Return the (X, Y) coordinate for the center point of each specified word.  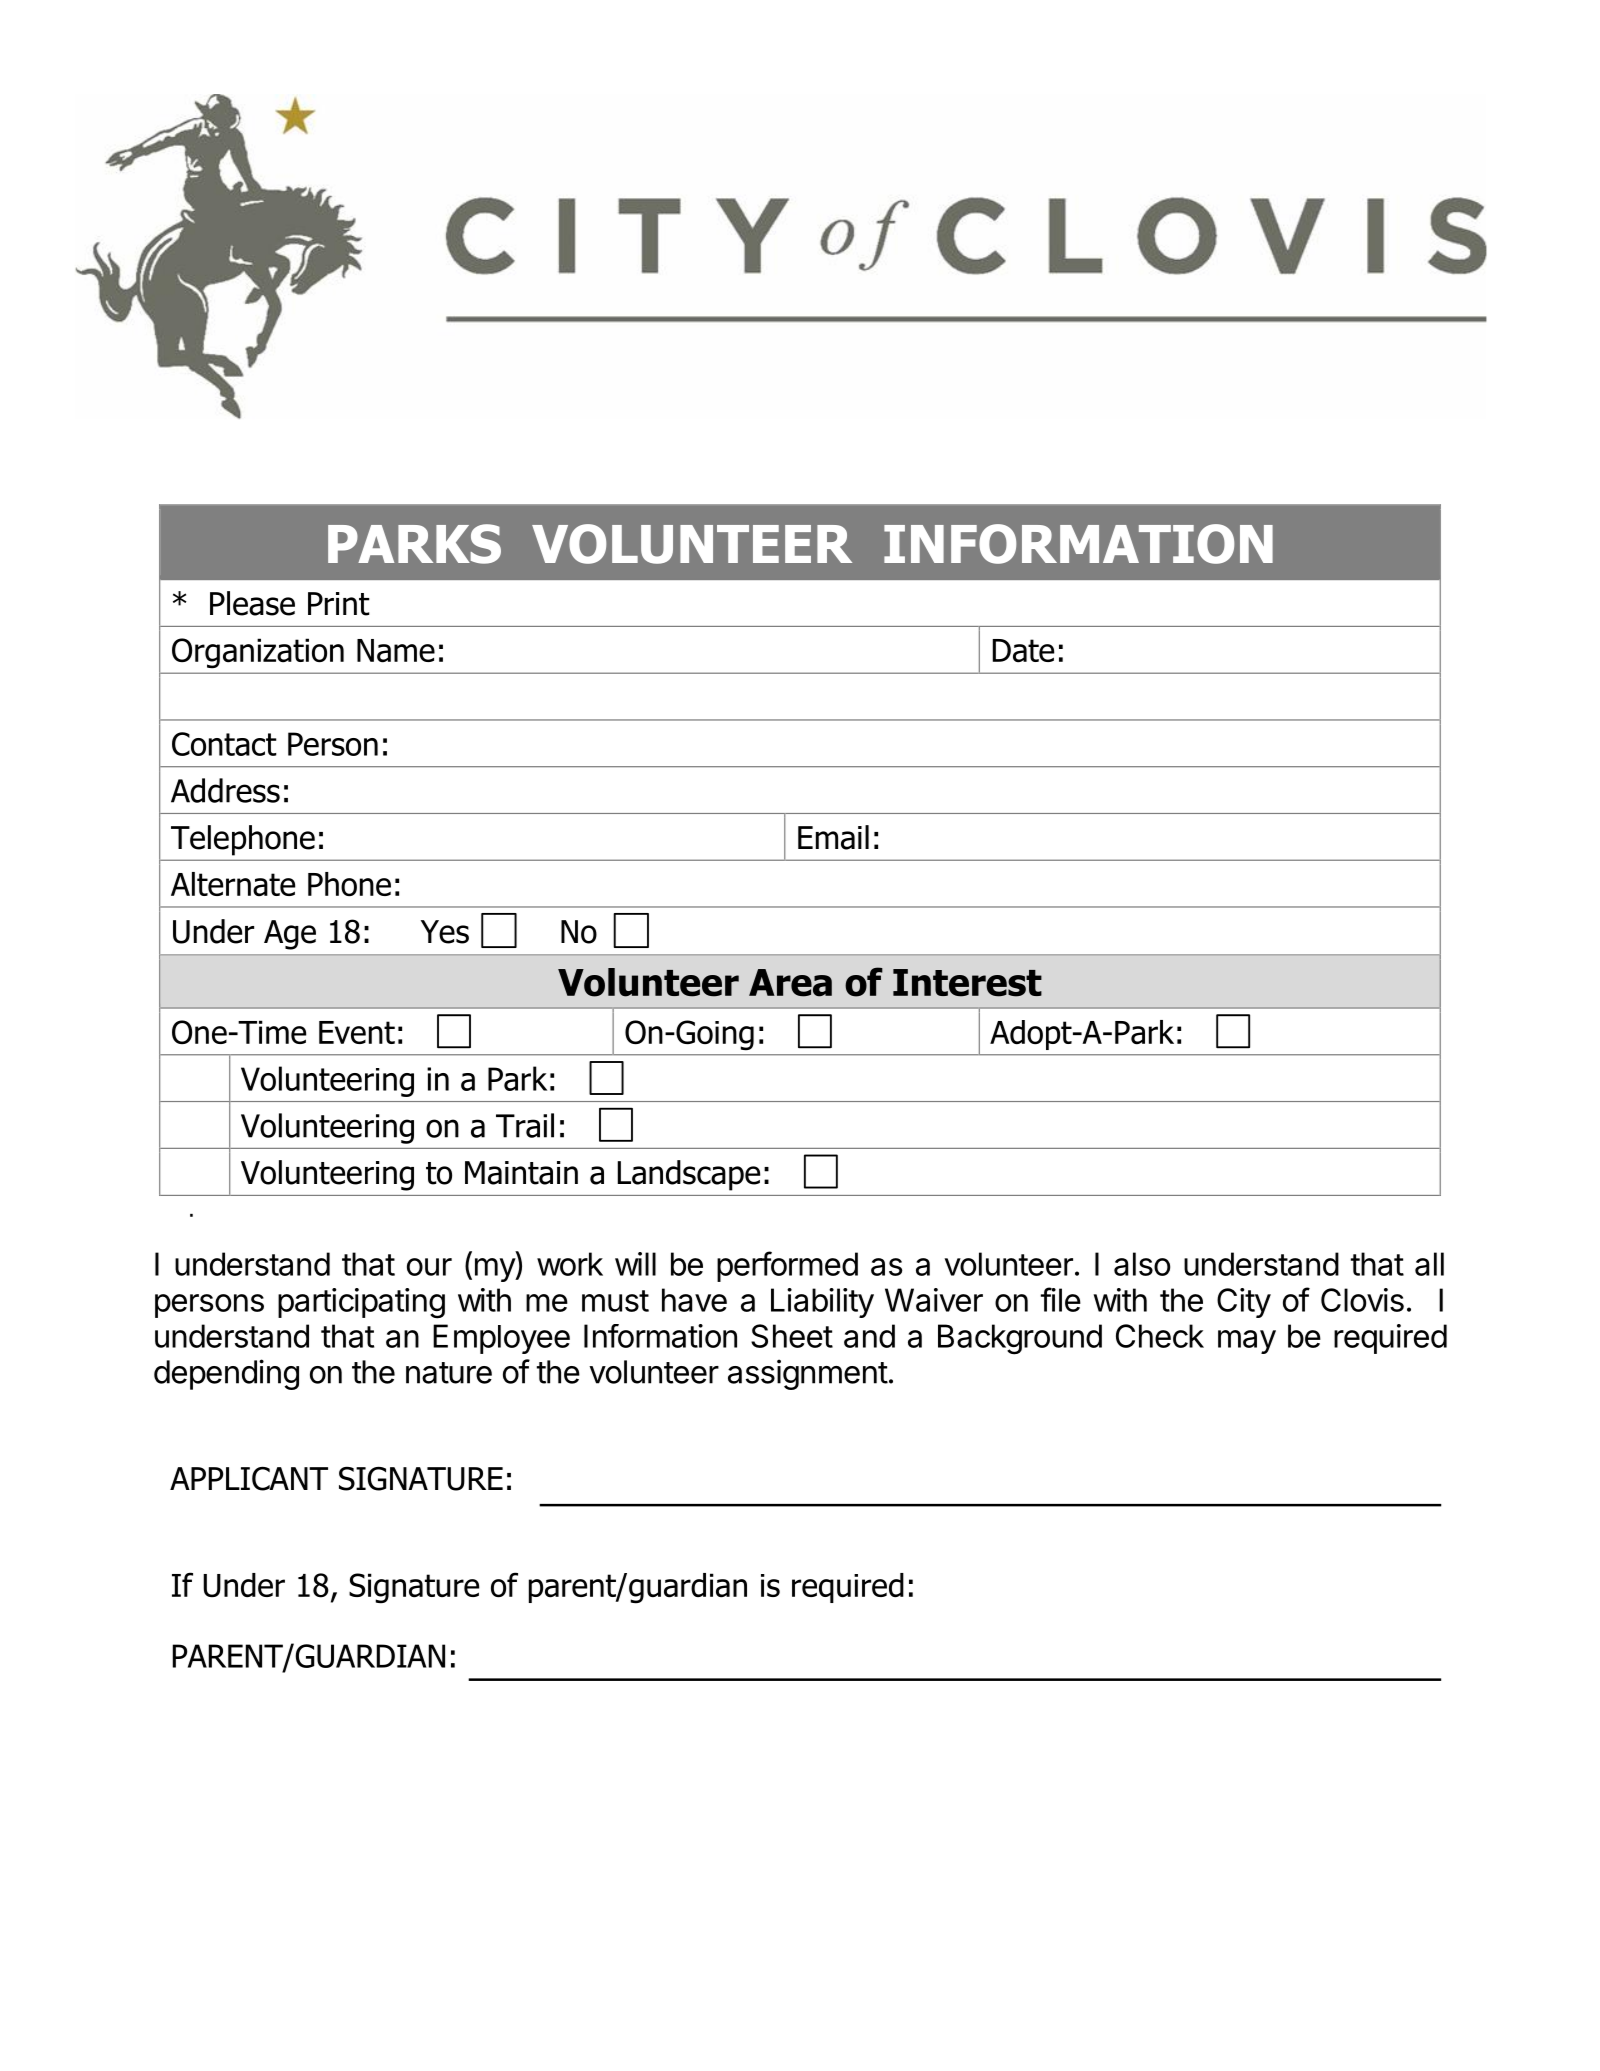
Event (357, 1032)
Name (396, 651)
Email (833, 837)
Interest (967, 983)
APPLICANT (249, 1478)
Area (790, 983)
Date (1023, 651)
